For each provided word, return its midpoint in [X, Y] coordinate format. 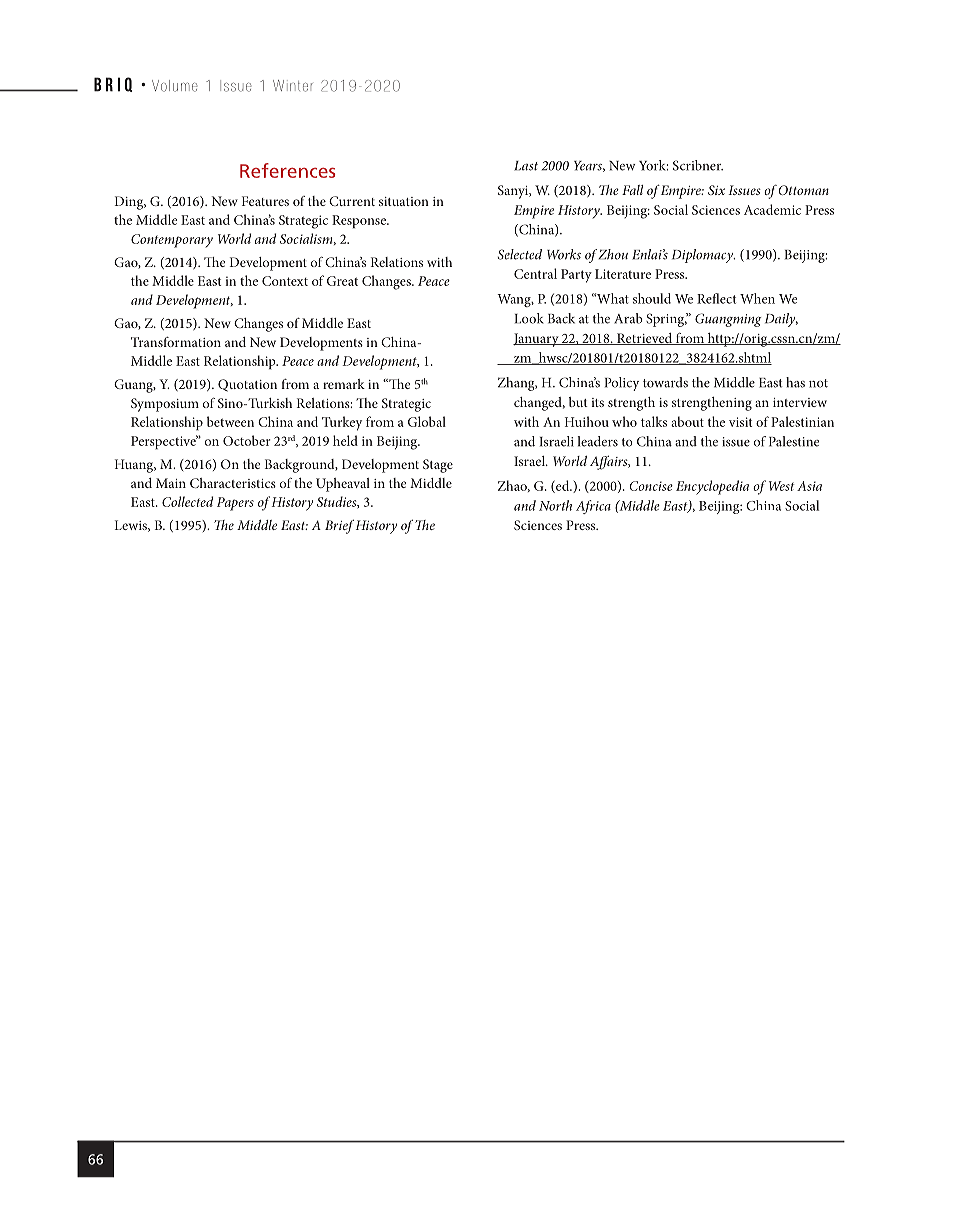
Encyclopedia [712, 487]
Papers [235, 504]
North [555, 505]
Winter [293, 86]
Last [526, 166]
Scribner [698, 165]
